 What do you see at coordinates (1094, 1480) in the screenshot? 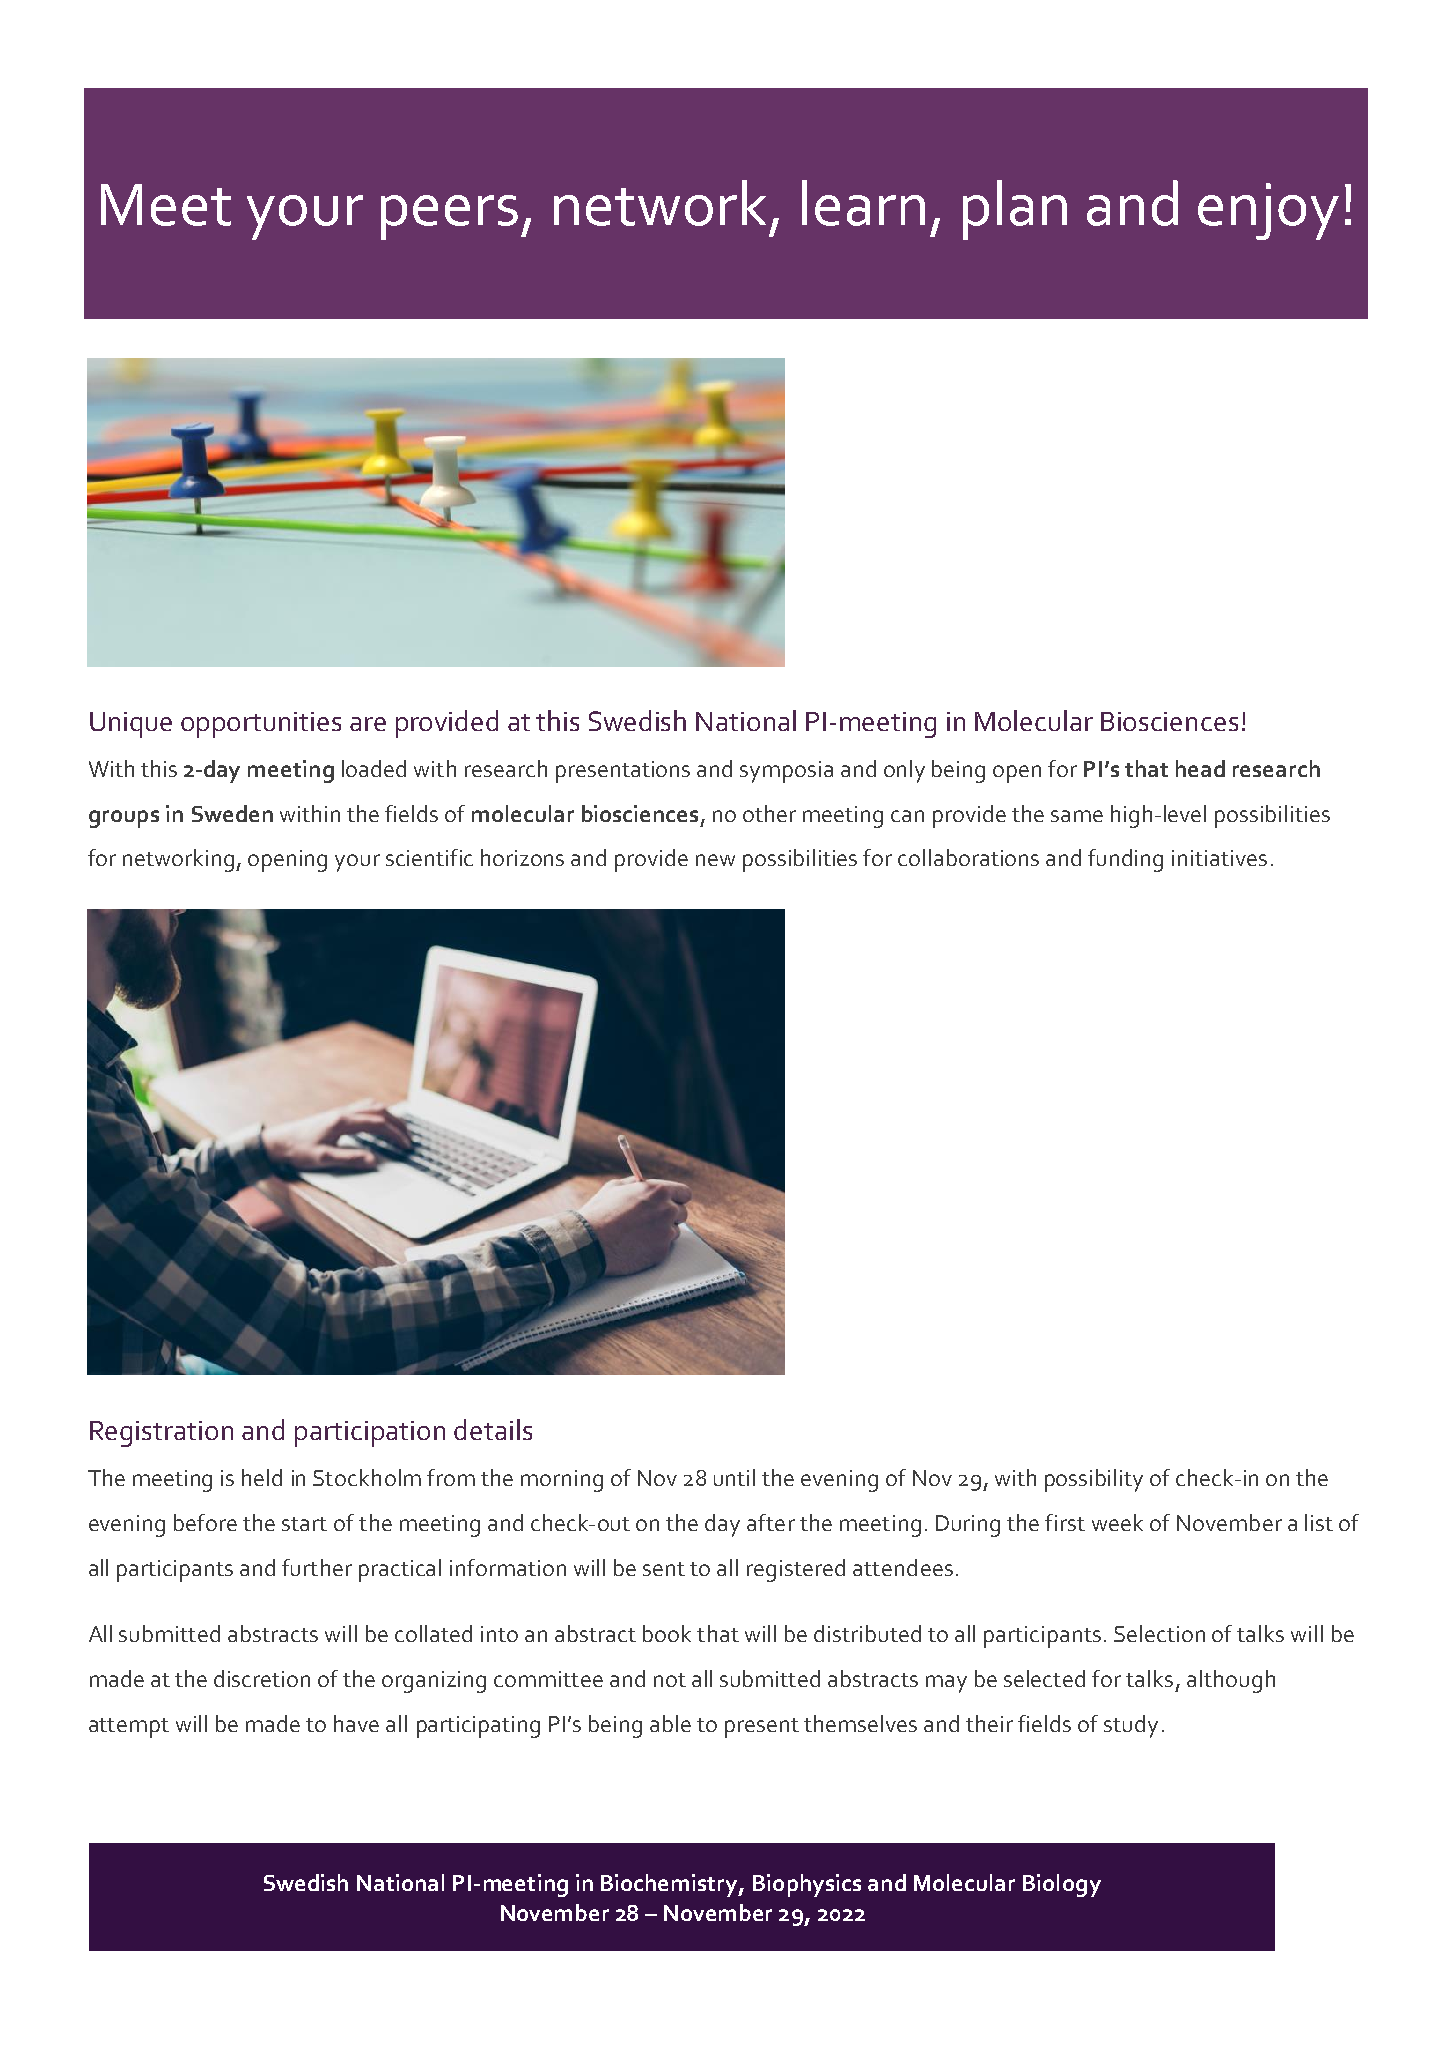
I see `possibility` at bounding box center [1094, 1480].
